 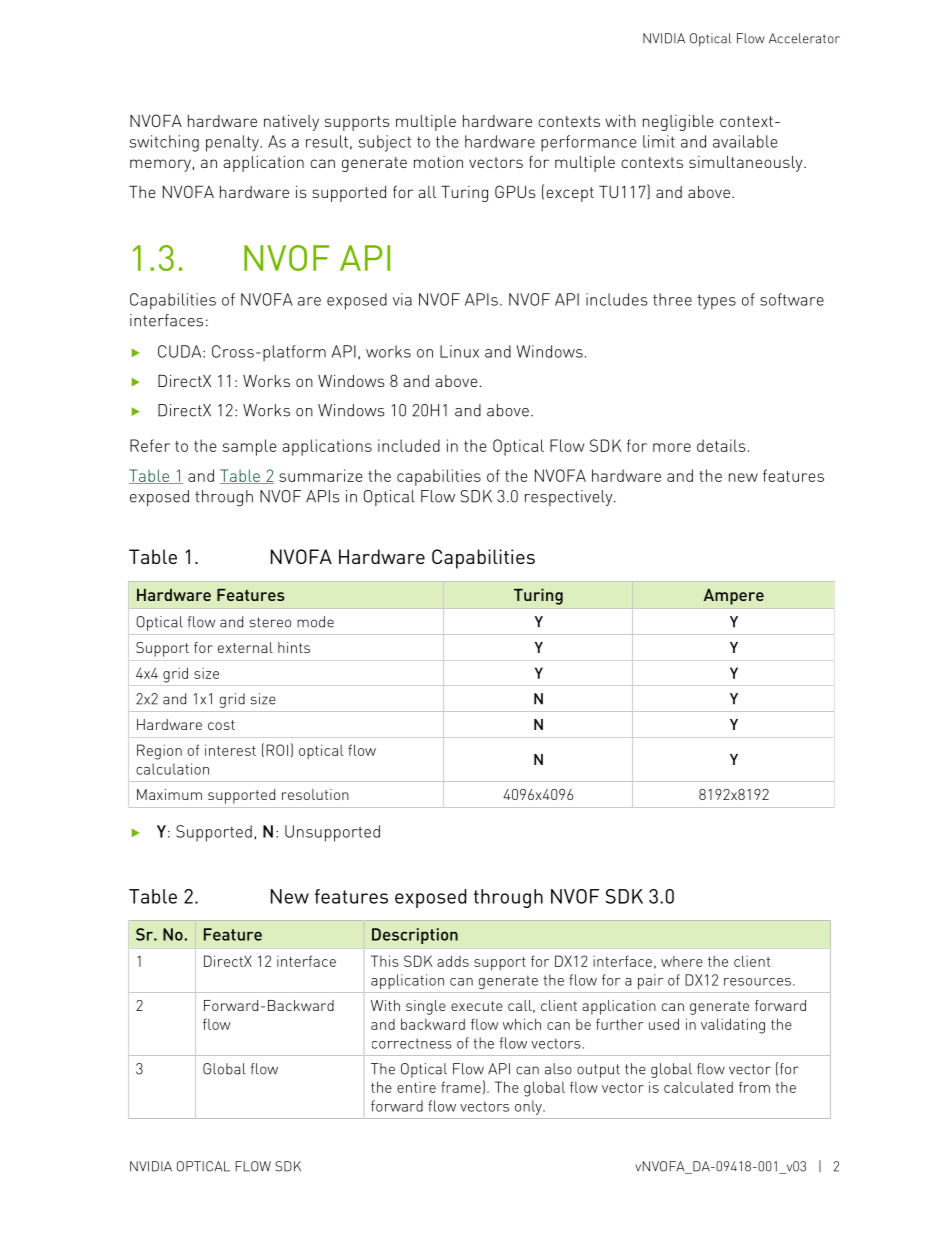 What do you see at coordinates (461, 1087) in the page?
I see `frame` at bounding box center [461, 1087].
